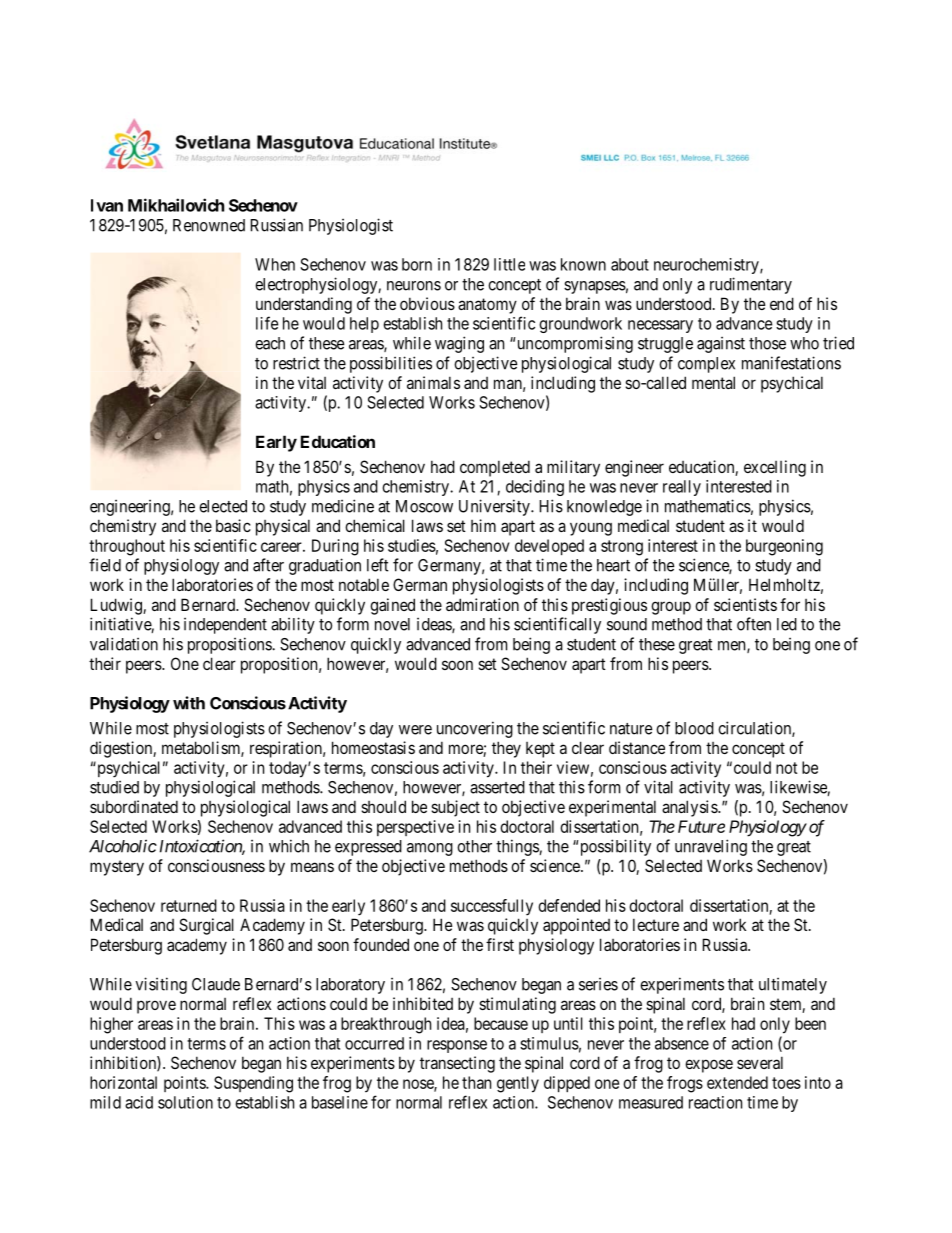 This document has width=952, height=1233. I want to click on subject, so click(455, 808).
